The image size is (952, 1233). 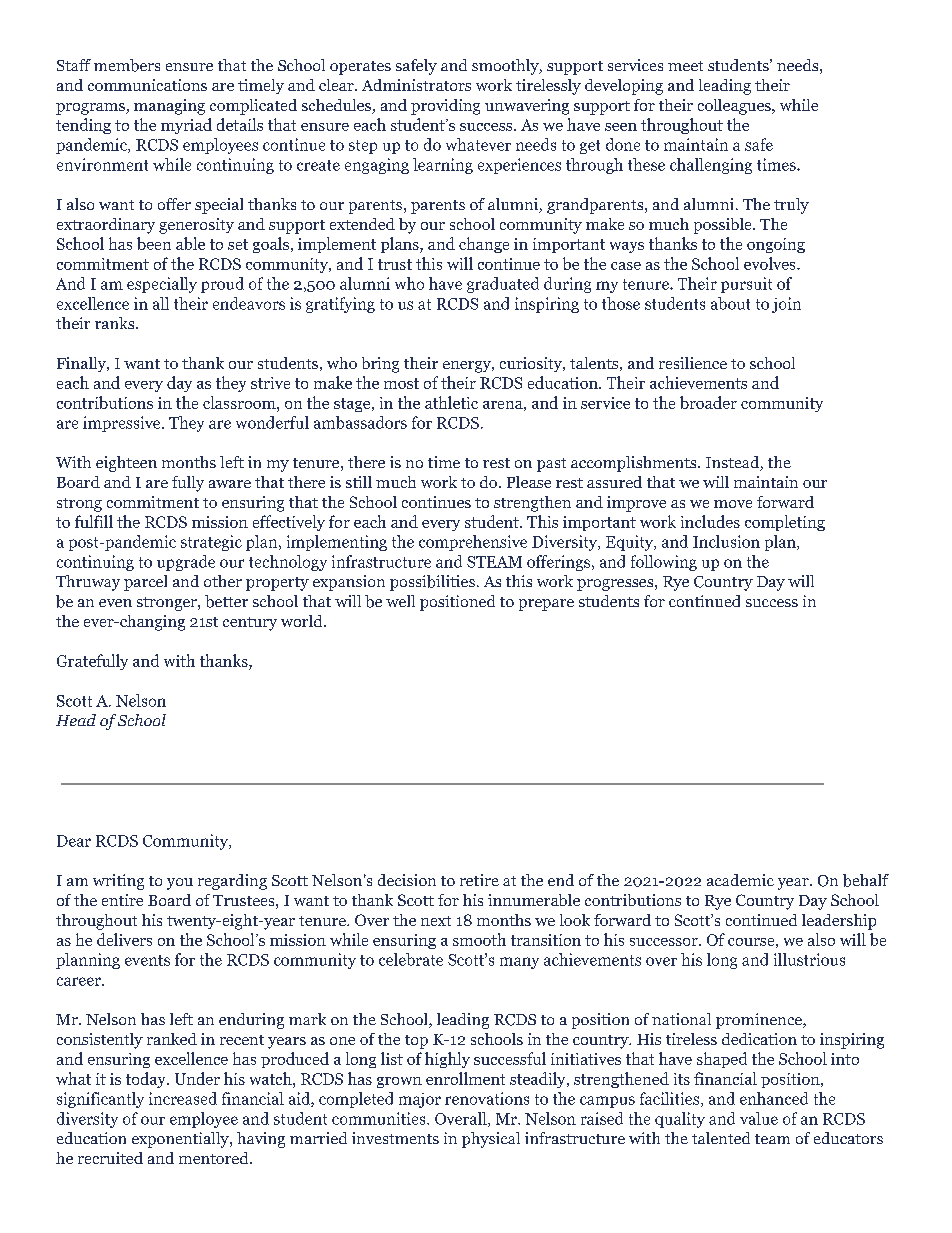 What do you see at coordinates (726, 541) in the screenshot?
I see `Inclusion` at bounding box center [726, 541].
